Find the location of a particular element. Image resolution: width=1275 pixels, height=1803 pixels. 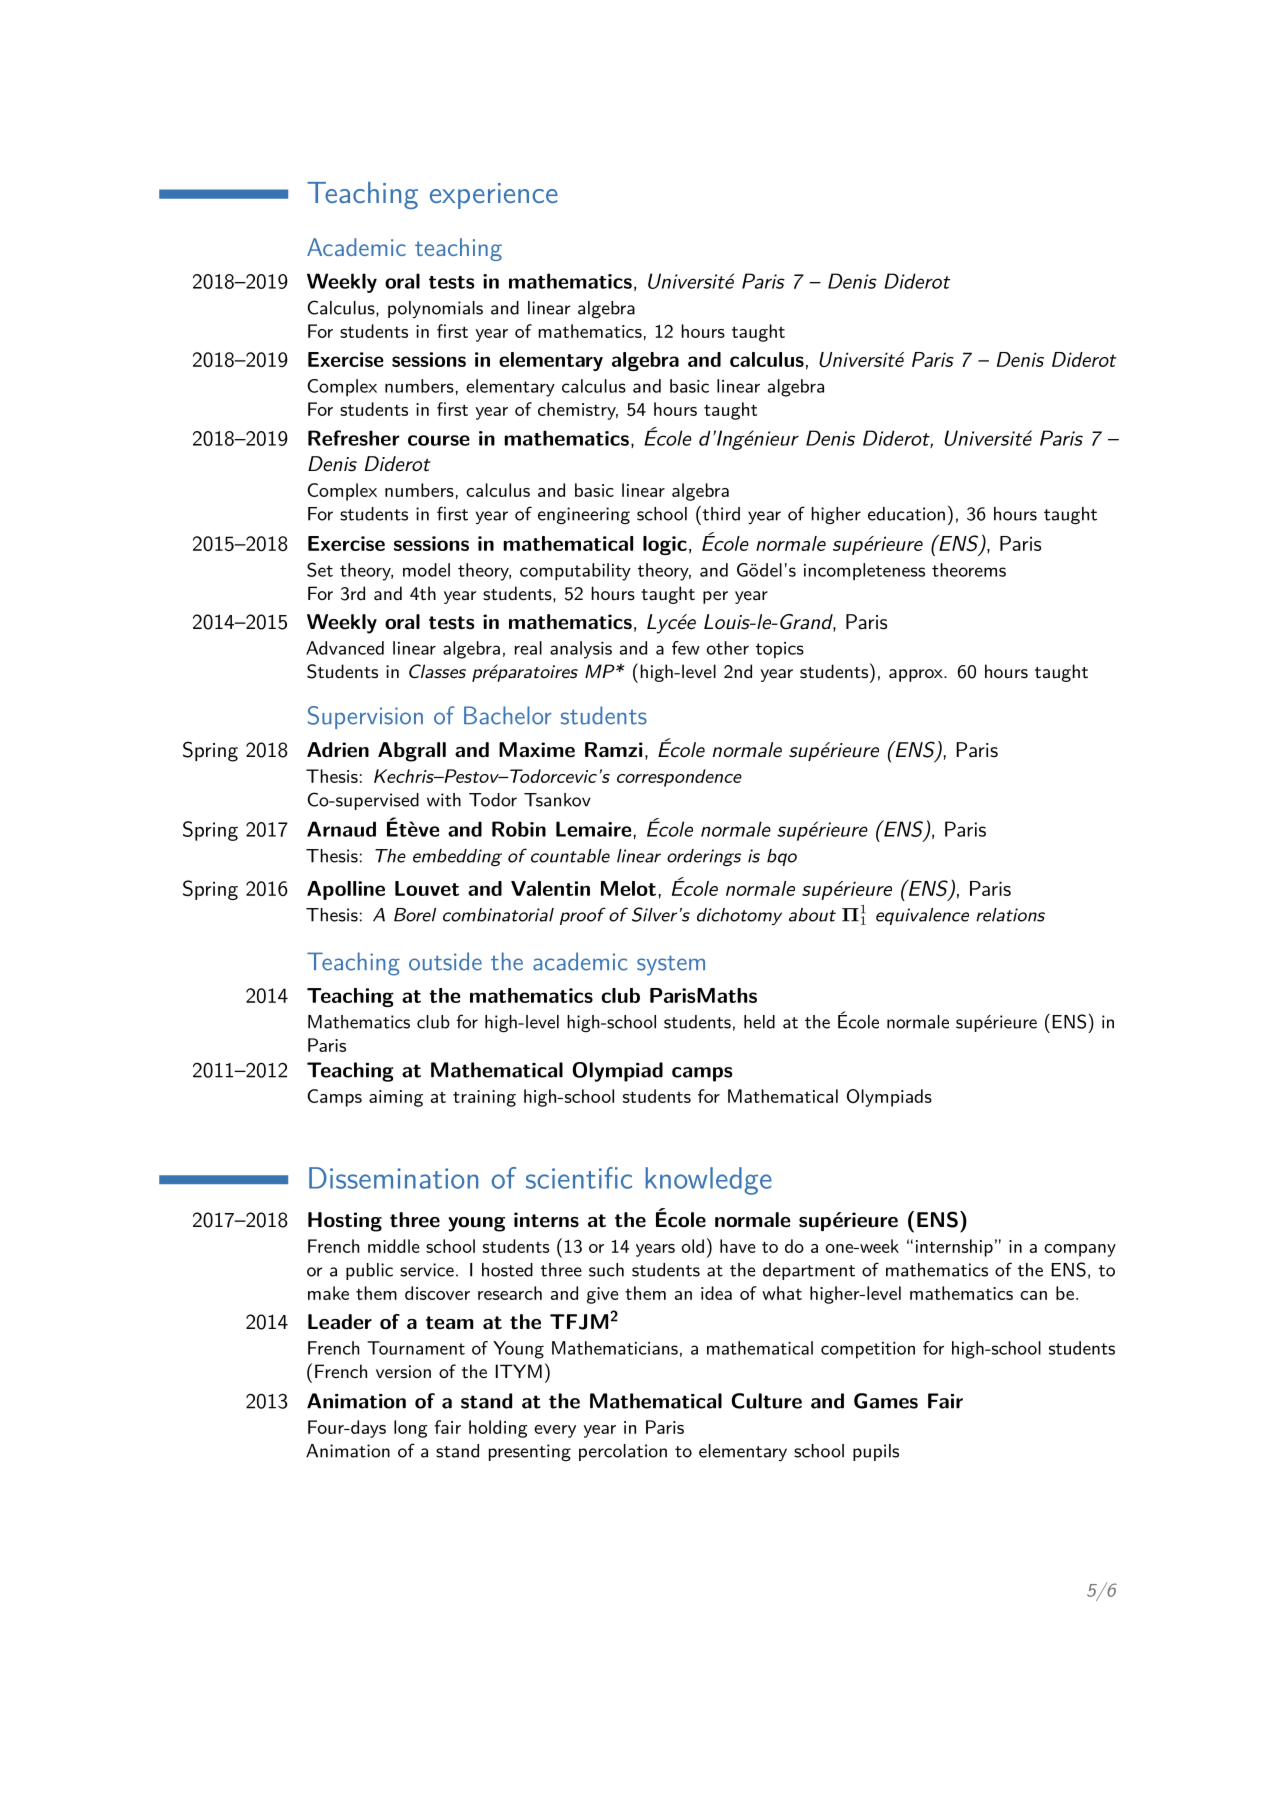

experience is located at coordinates (494, 196).
